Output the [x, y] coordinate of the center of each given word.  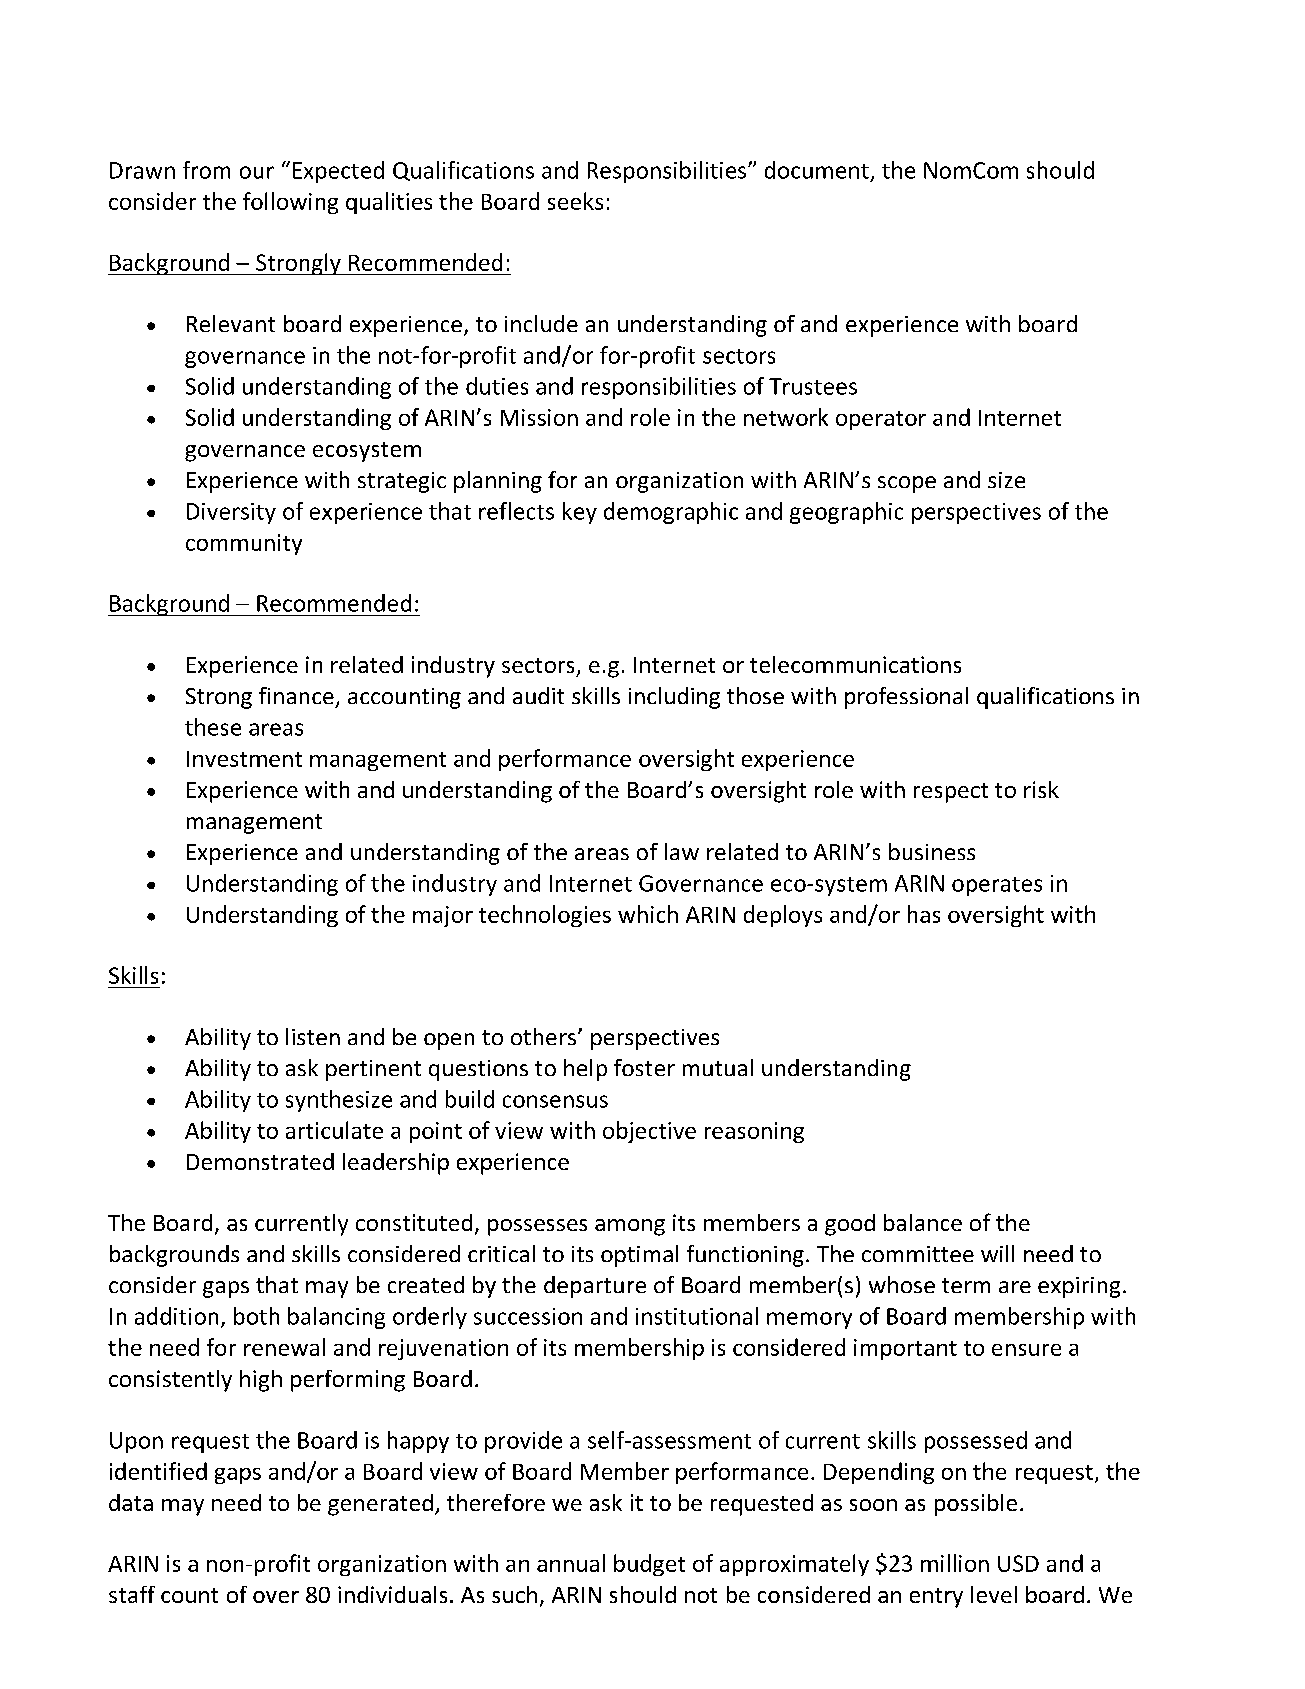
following [290, 203]
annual [571, 1563]
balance [923, 1222]
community [244, 544]
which [648, 914]
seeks [575, 201]
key [580, 513]
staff [132, 1594]
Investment [244, 759]
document [817, 170]
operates [997, 886]
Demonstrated [260, 1161]
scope [907, 484]
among [630, 1227]
